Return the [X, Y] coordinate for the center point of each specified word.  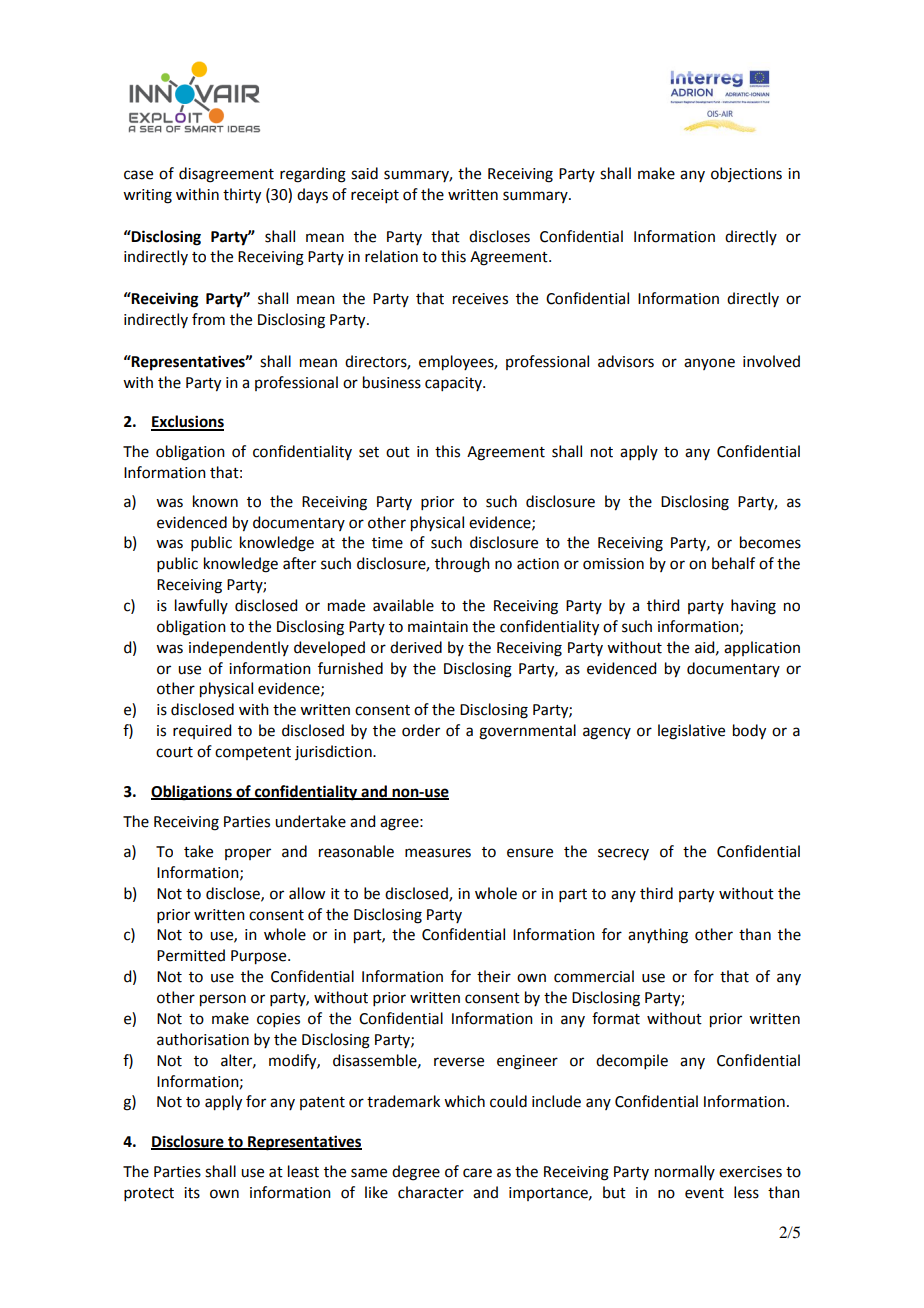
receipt [375, 196]
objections [746, 174]
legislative [691, 732]
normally [685, 1172]
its [192, 1193]
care [477, 1173]
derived [416, 647]
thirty [242, 196]
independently [239, 648]
